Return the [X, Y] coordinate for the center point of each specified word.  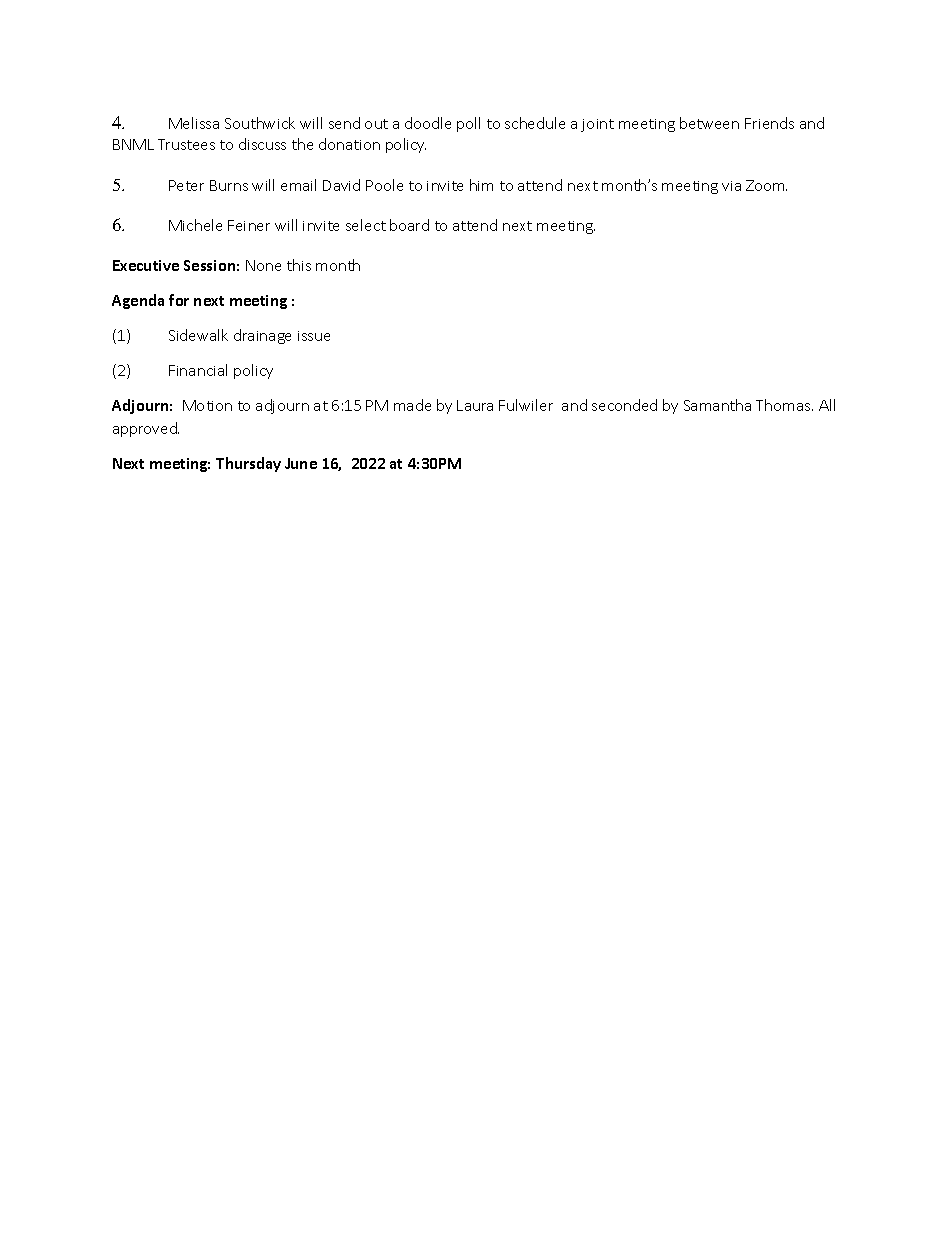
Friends [769, 123]
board [409, 225]
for [179, 300]
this [299, 265]
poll [468, 124]
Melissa [194, 123]
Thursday [248, 464]
